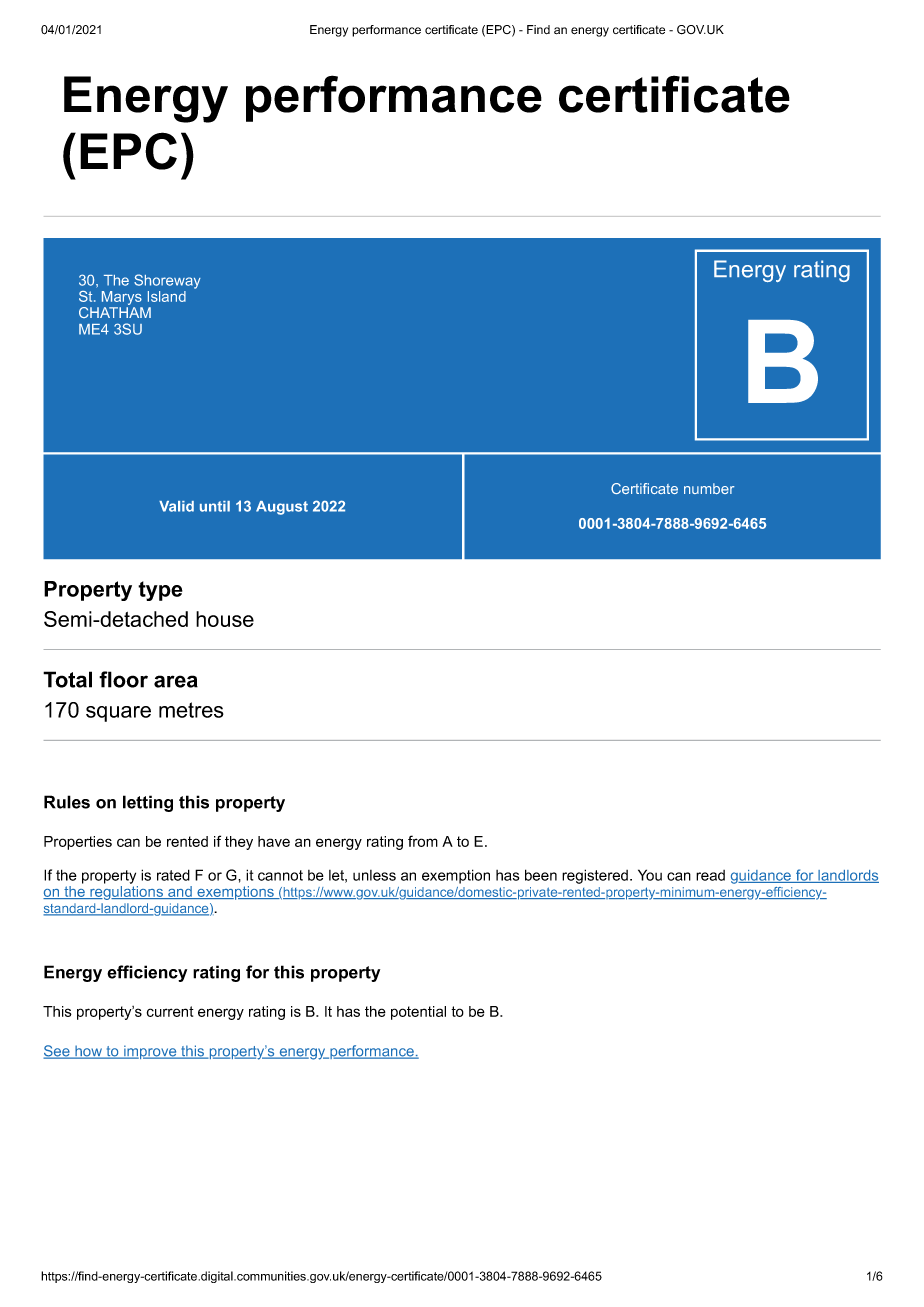 The image size is (924, 1307). I want to click on improve, so click(150, 1052).
